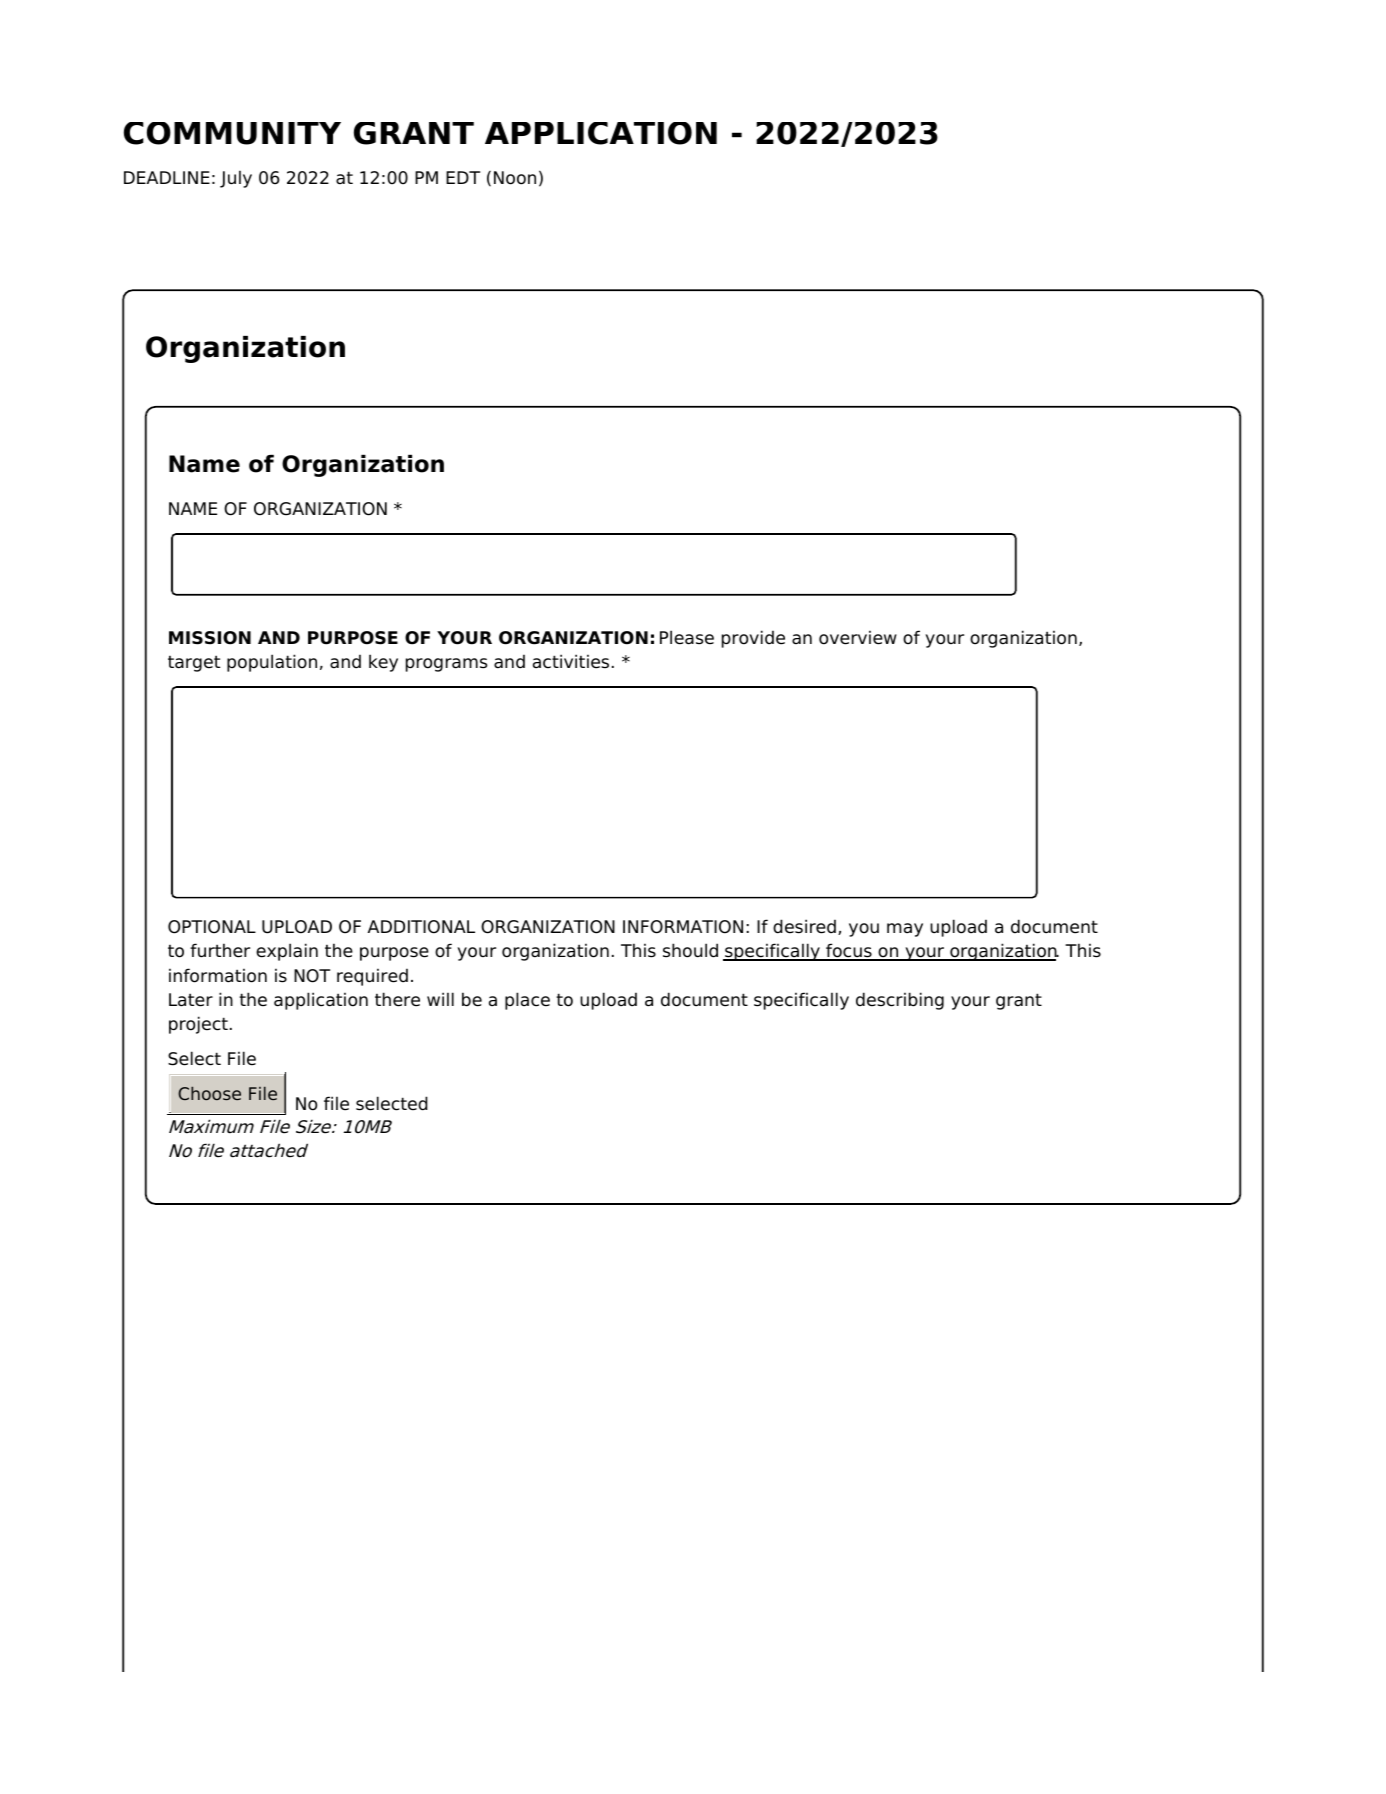 The image size is (1386, 1794). I want to click on activities, so click(571, 661).
